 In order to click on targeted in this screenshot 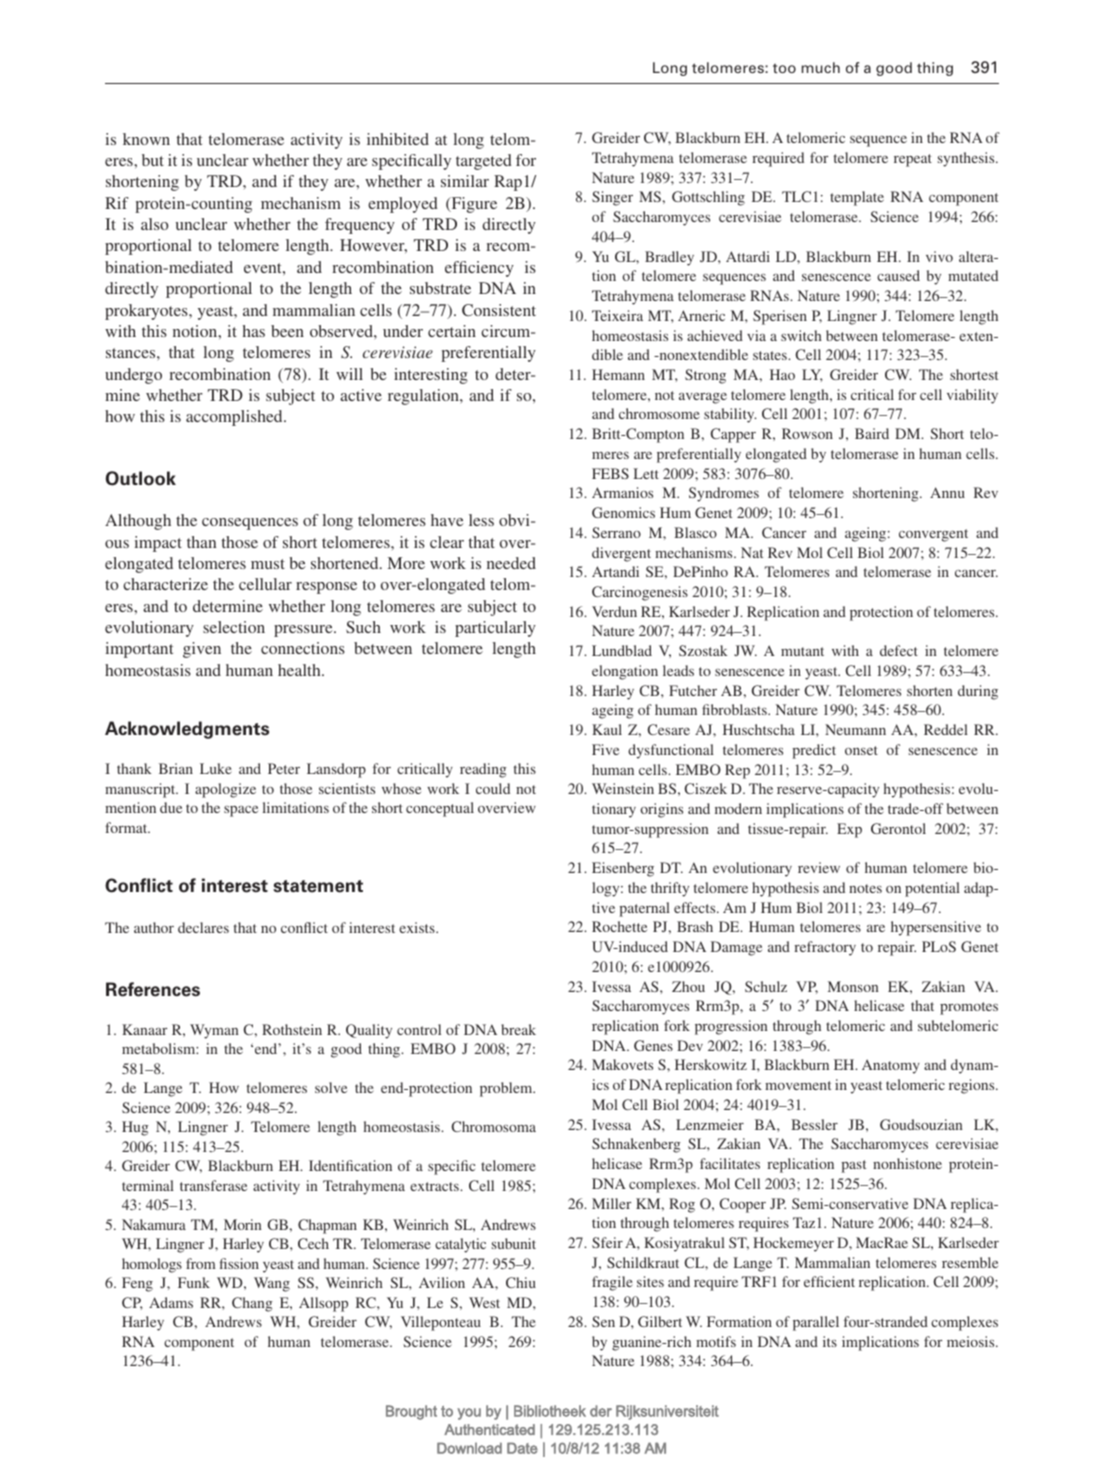, I will do `click(484, 162)`.
